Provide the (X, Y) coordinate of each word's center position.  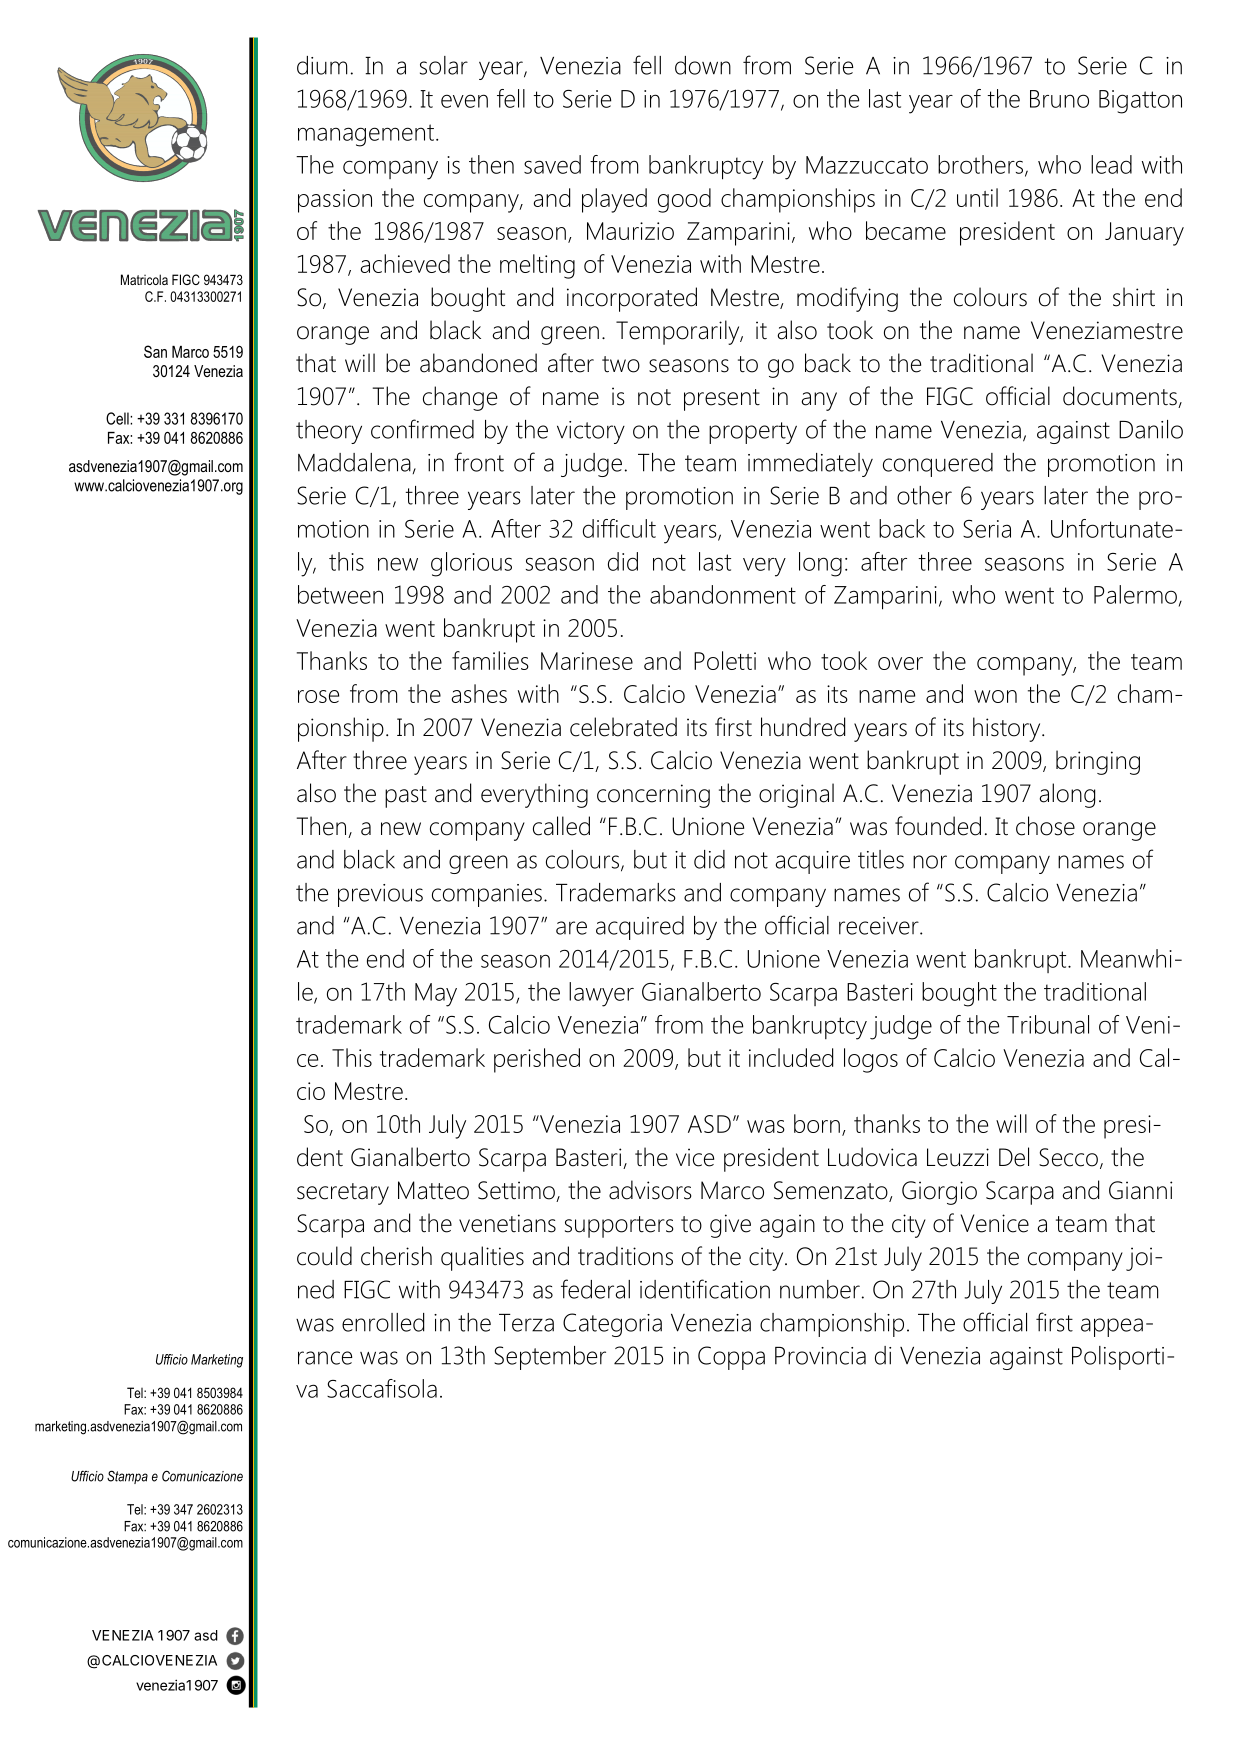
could (324, 1256)
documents (1121, 397)
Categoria (612, 1325)
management (366, 135)
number (820, 1289)
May (436, 995)
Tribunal (1048, 1024)
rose (318, 696)
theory (329, 432)
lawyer (601, 994)
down (703, 65)
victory (591, 432)
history (1008, 729)
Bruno (1059, 99)
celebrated (623, 727)
